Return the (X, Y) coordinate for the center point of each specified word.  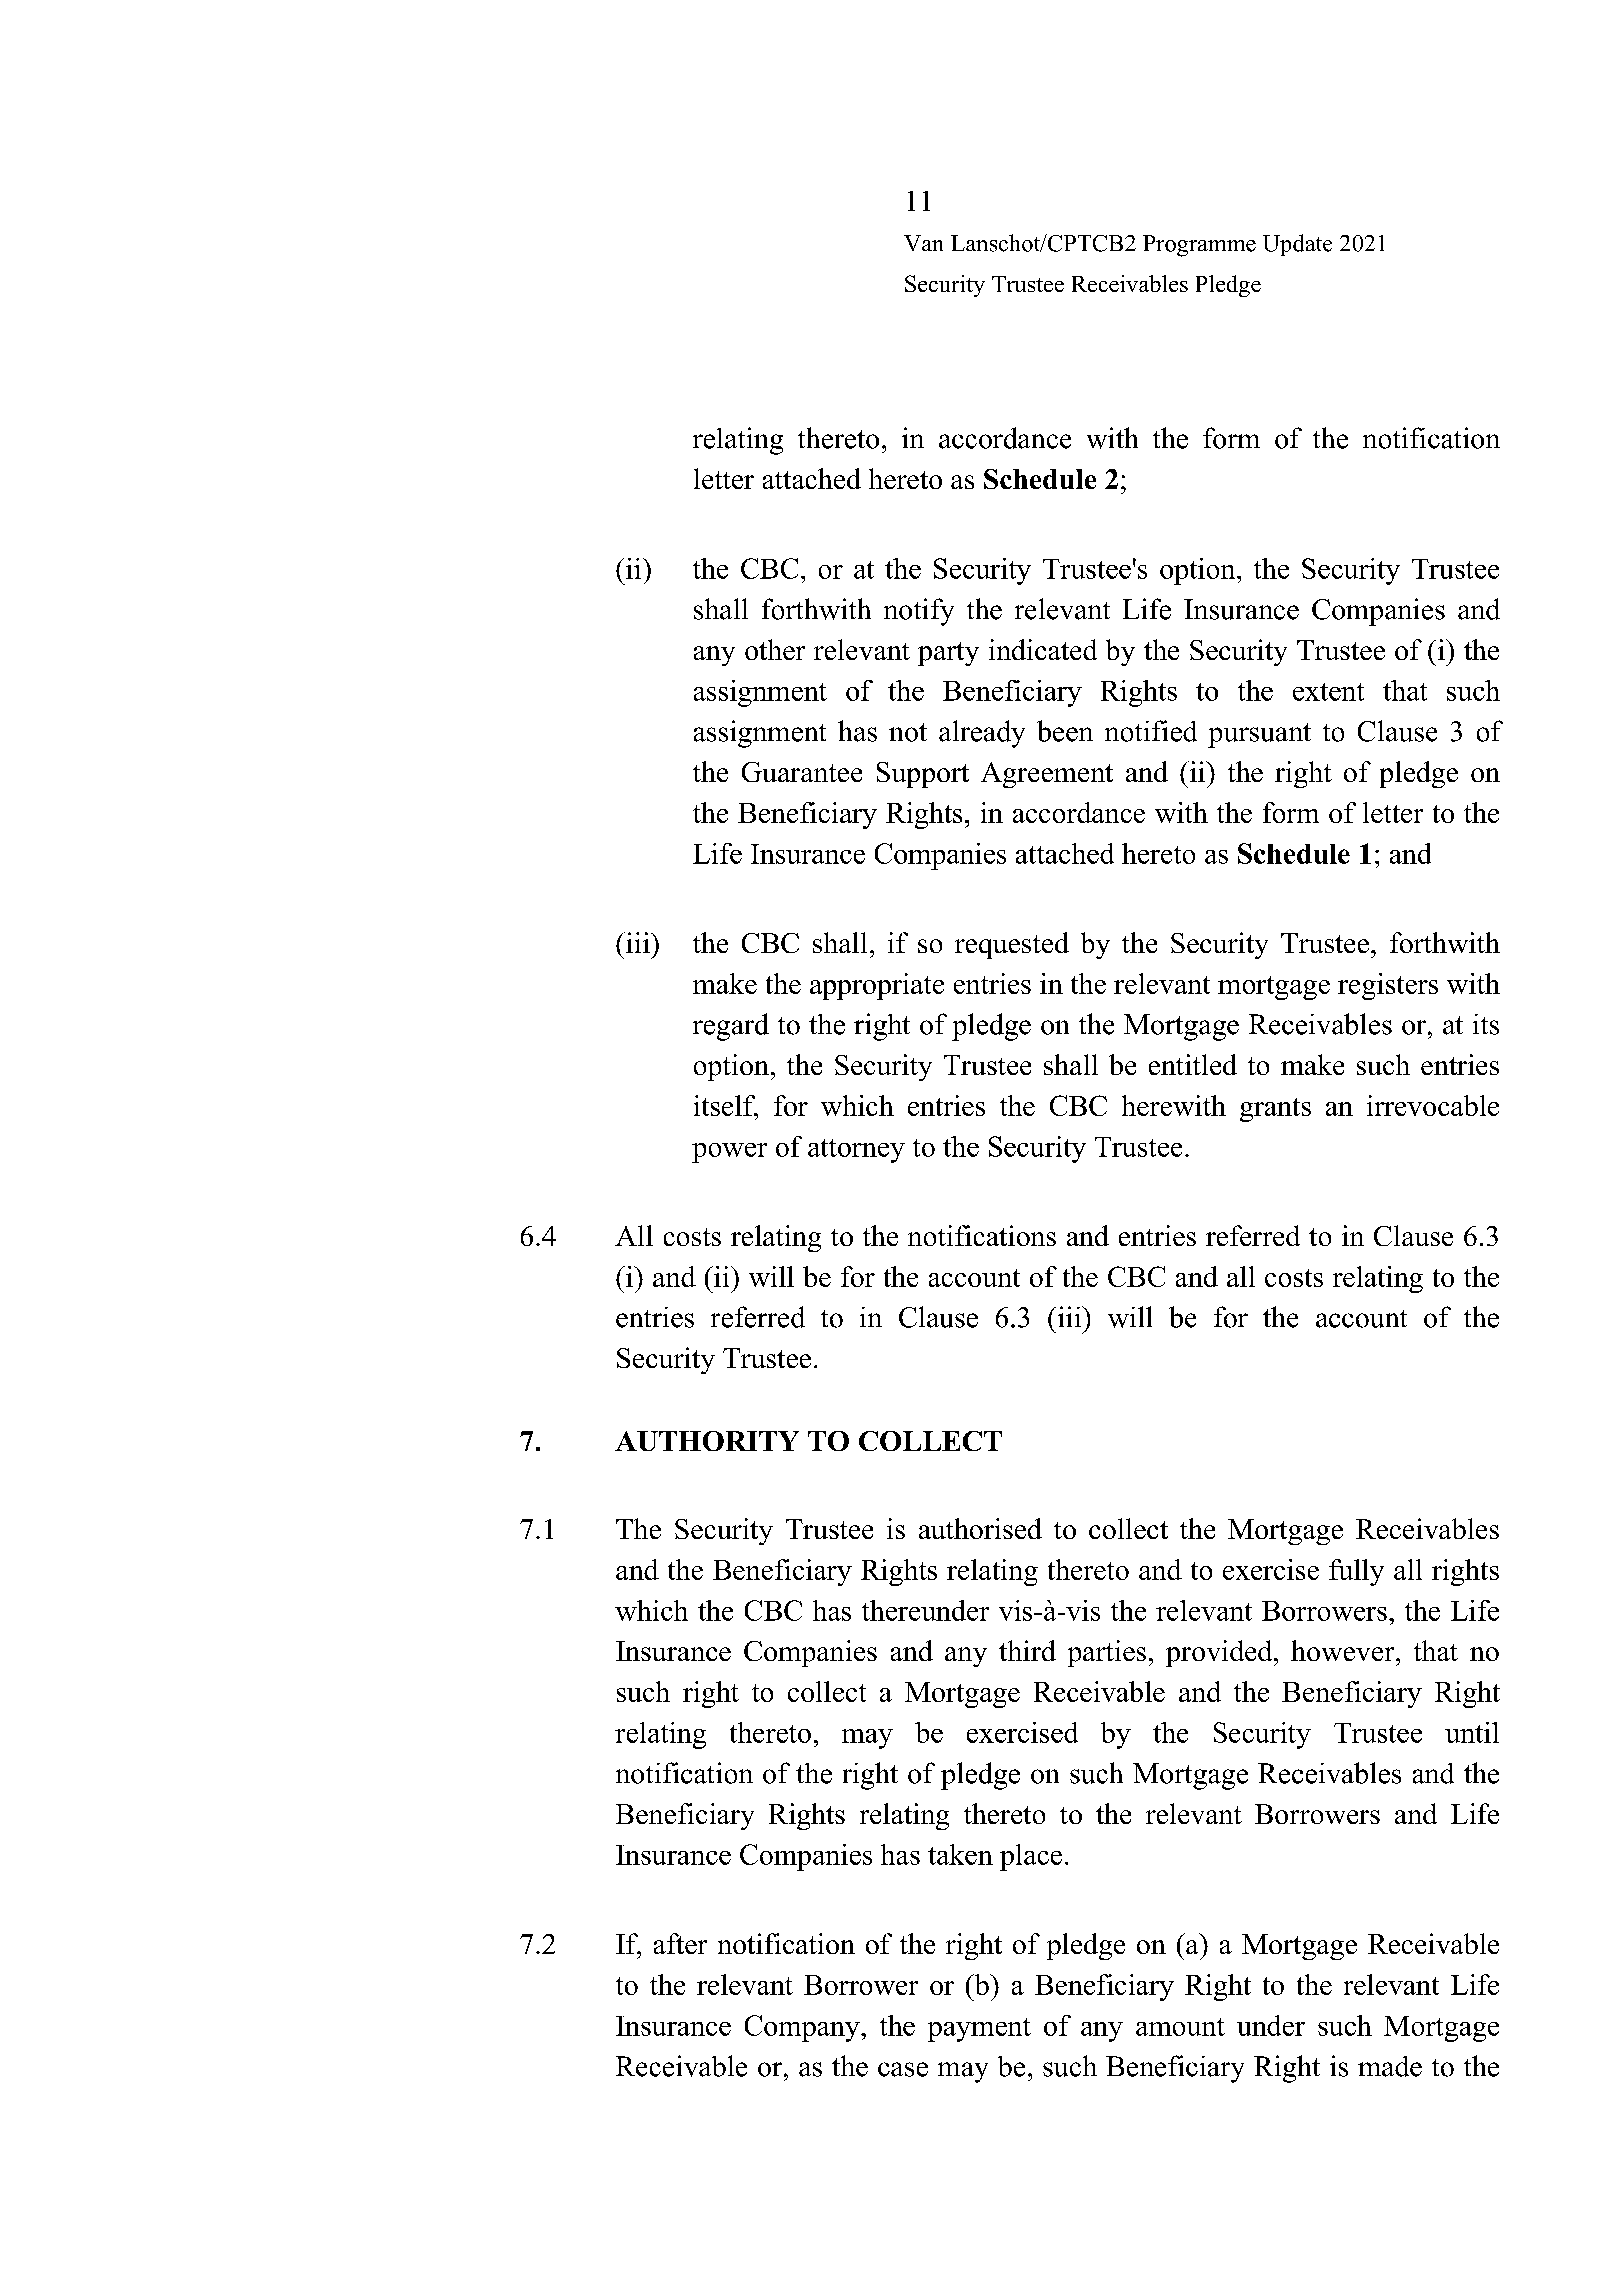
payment (979, 2030)
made (1390, 2066)
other (775, 649)
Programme (1199, 246)
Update (1297, 245)
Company (803, 2028)
